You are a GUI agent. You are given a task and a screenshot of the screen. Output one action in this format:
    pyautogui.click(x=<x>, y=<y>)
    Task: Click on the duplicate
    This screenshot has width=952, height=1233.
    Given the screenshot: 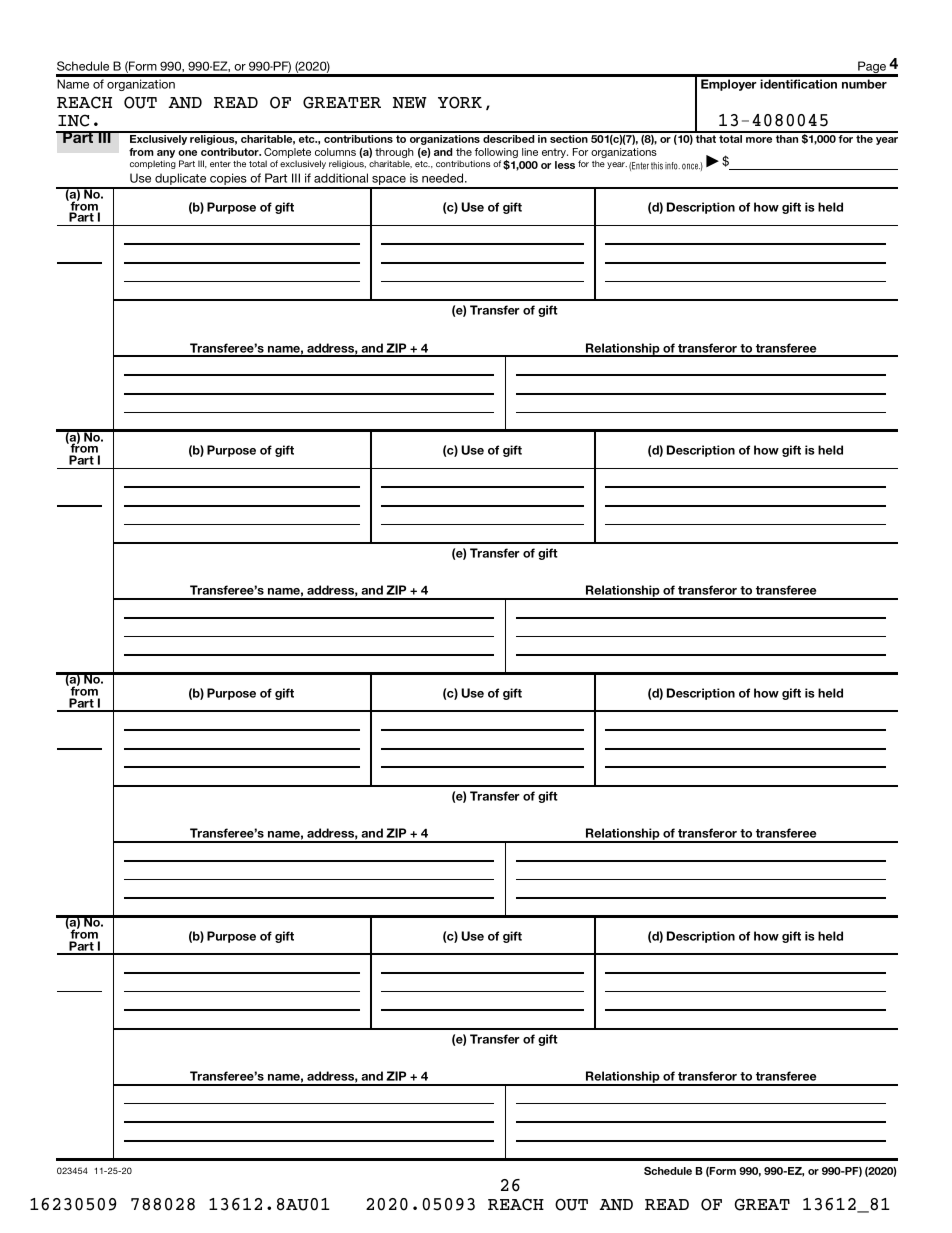 What is the action you would take?
    pyautogui.click(x=181, y=180)
